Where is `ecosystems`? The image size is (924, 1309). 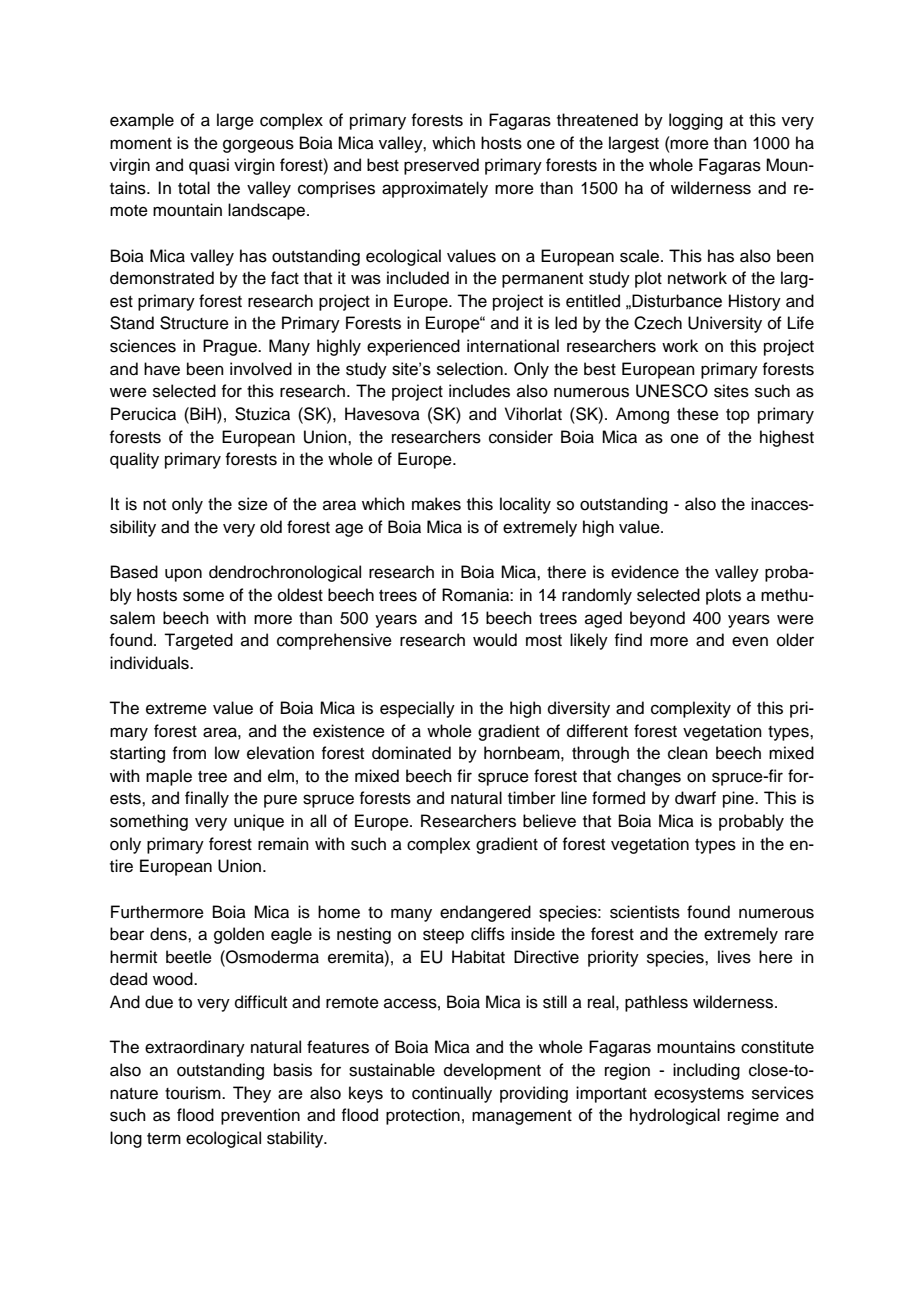 ecosystems is located at coordinates (699, 1095).
